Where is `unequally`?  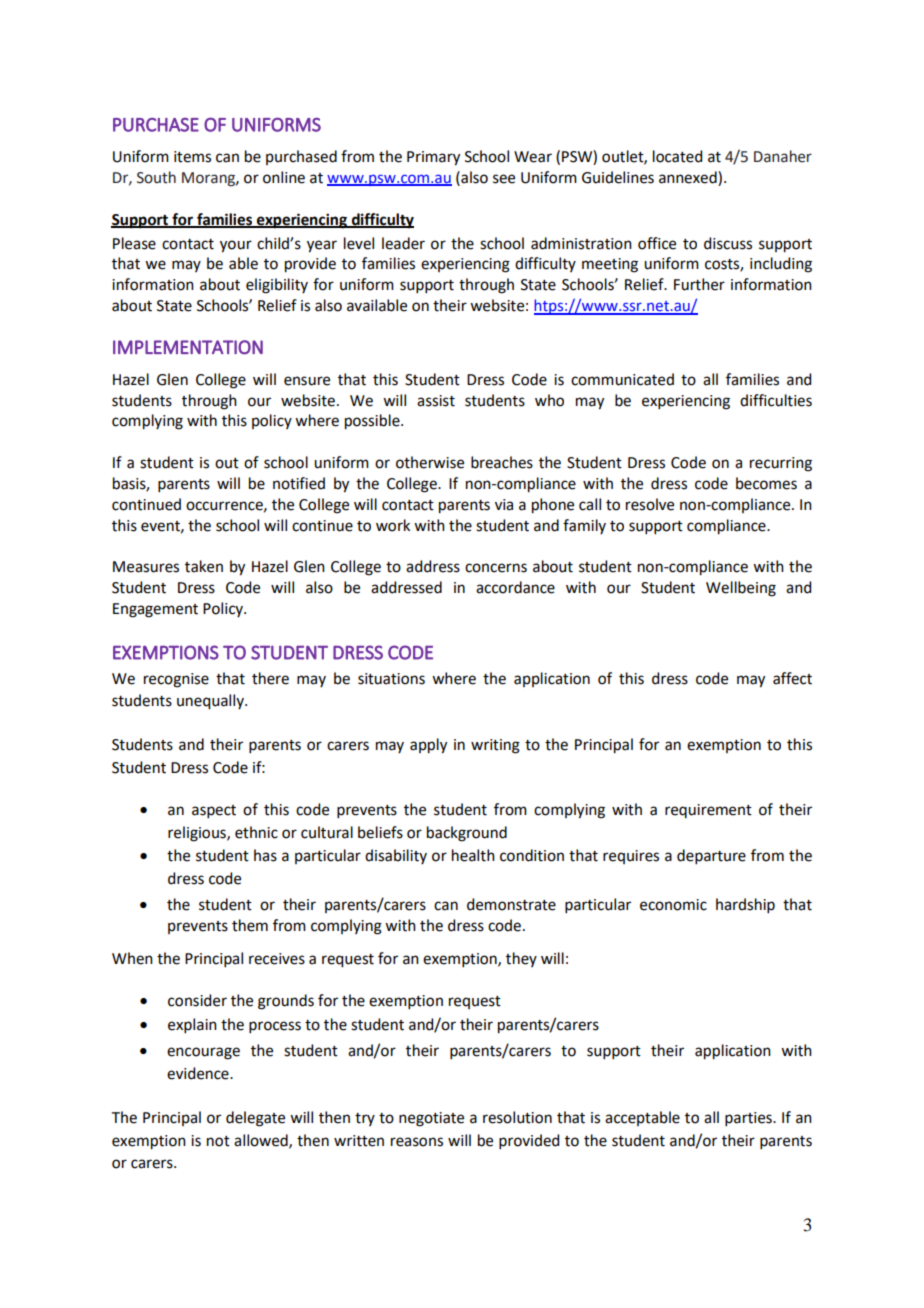 unequally is located at coordinates (211, 702).
